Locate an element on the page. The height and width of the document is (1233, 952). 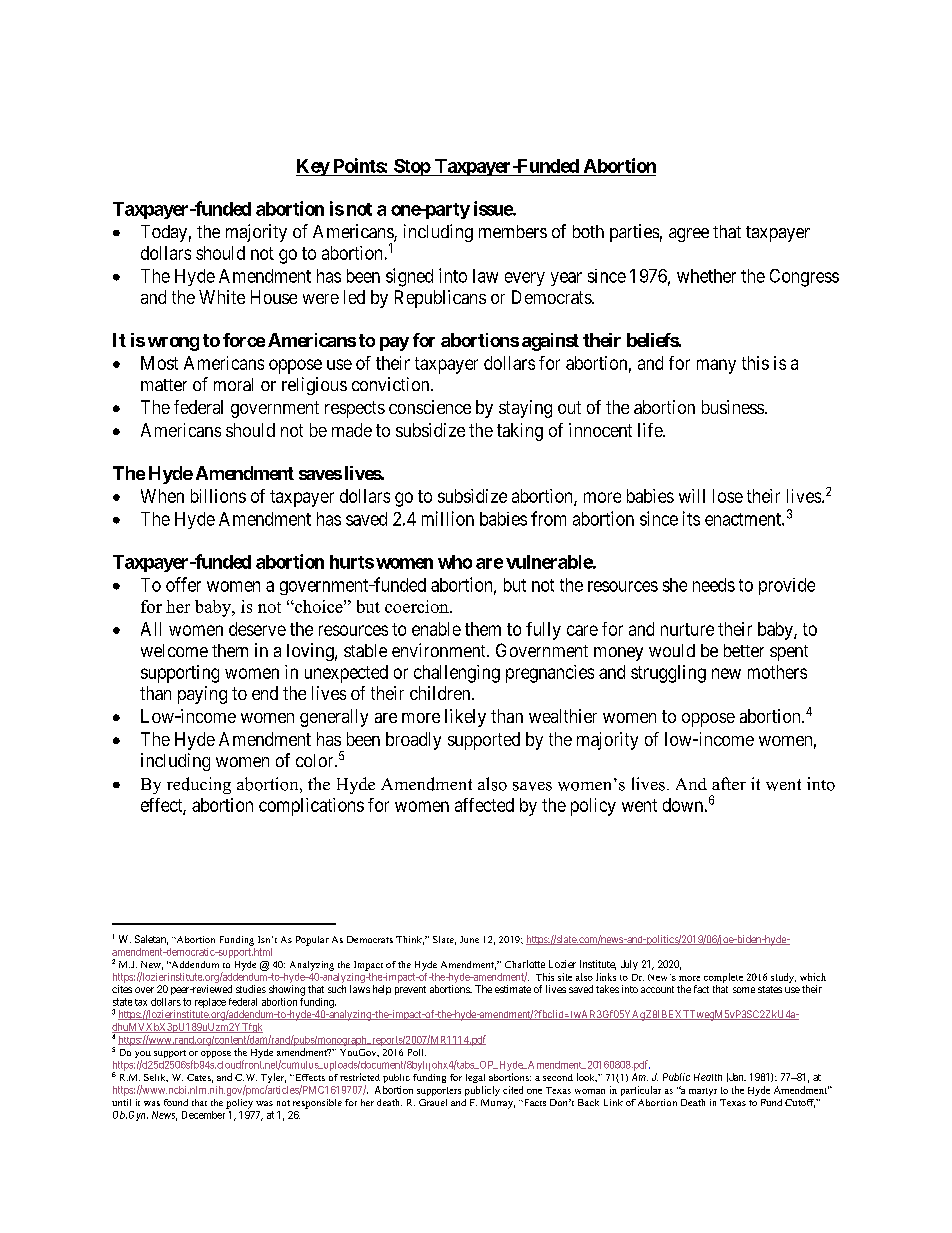
legal is located at coordinates (475, 1078).
